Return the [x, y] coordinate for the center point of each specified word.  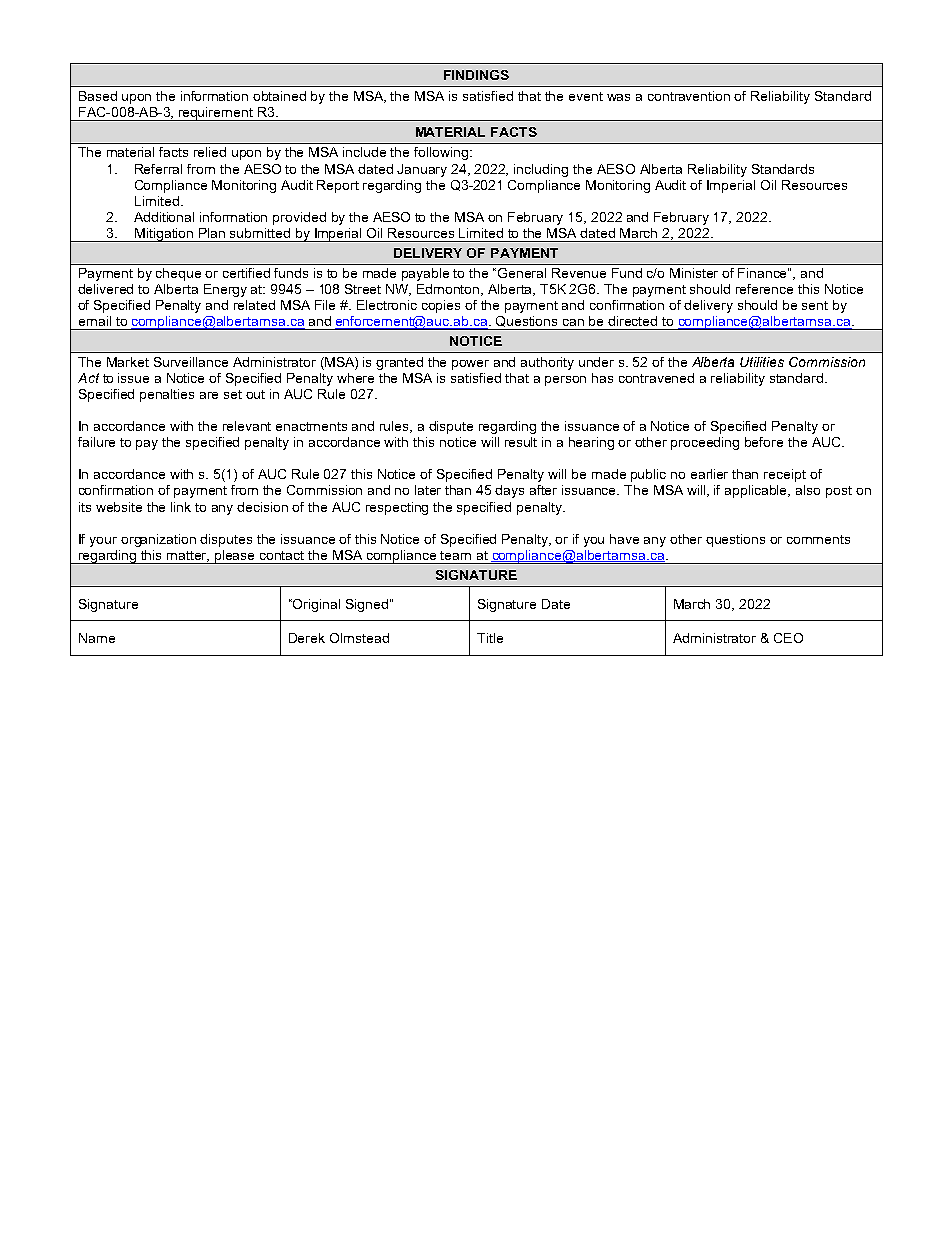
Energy [225, 290]
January [422, 170]
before [764, 442]
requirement [216, 114]
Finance [763, 273]
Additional [164, 217]
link [181, 507]
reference [764, 289]
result [521, 442]
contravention [689, 96]
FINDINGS [476, 75]
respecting [397, 508]
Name [97, 638]
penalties [167, 395]
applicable [757, 491]
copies [441, 306]
